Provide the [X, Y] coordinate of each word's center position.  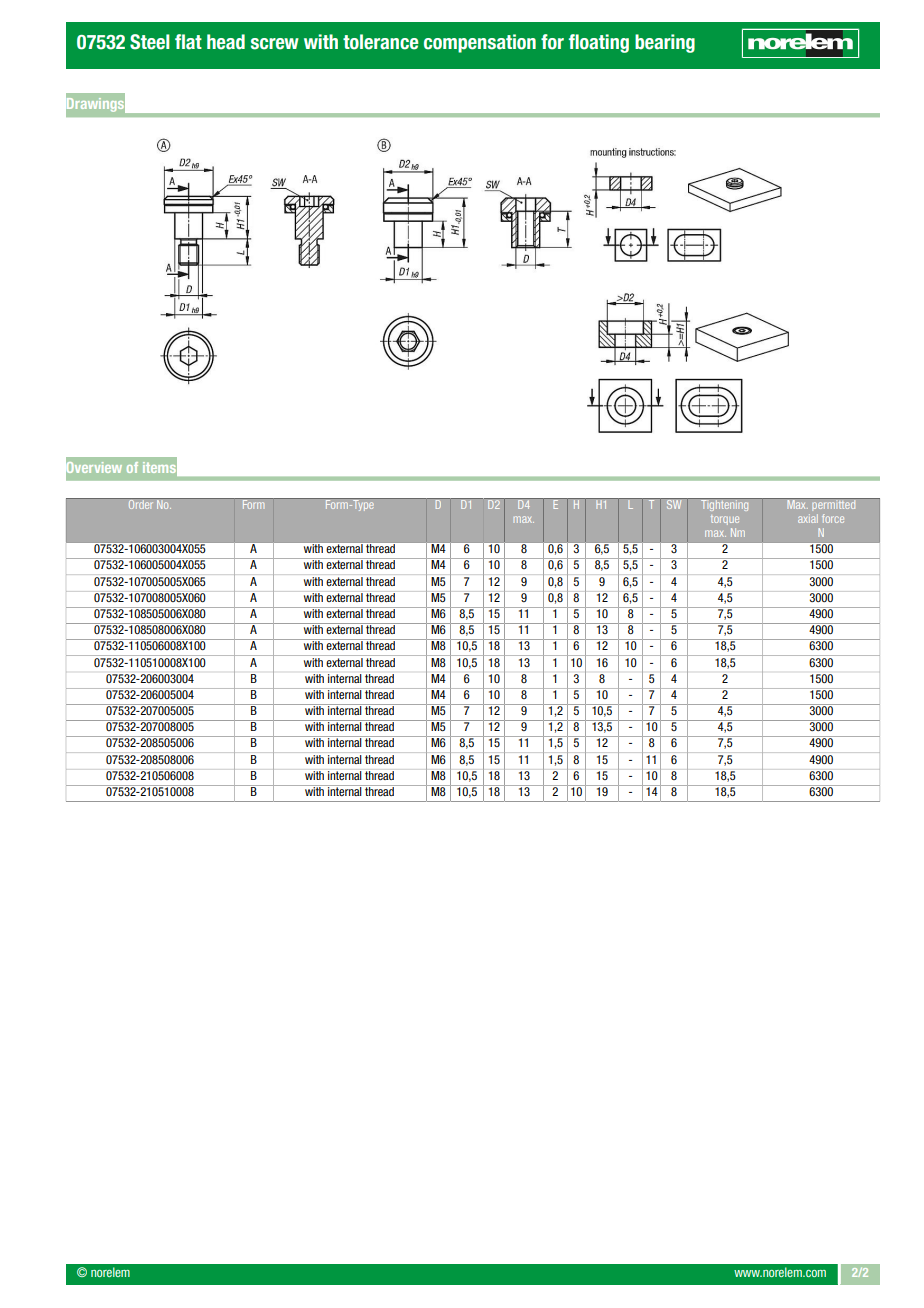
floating [599, 43]
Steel [150, 42]
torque [725, 520]
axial [808, 518]
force [833, 518]
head [226, 42]
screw [275, 44]
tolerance [380, 42]
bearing [665, 43]
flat [188, 42]
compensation [480, 43]
